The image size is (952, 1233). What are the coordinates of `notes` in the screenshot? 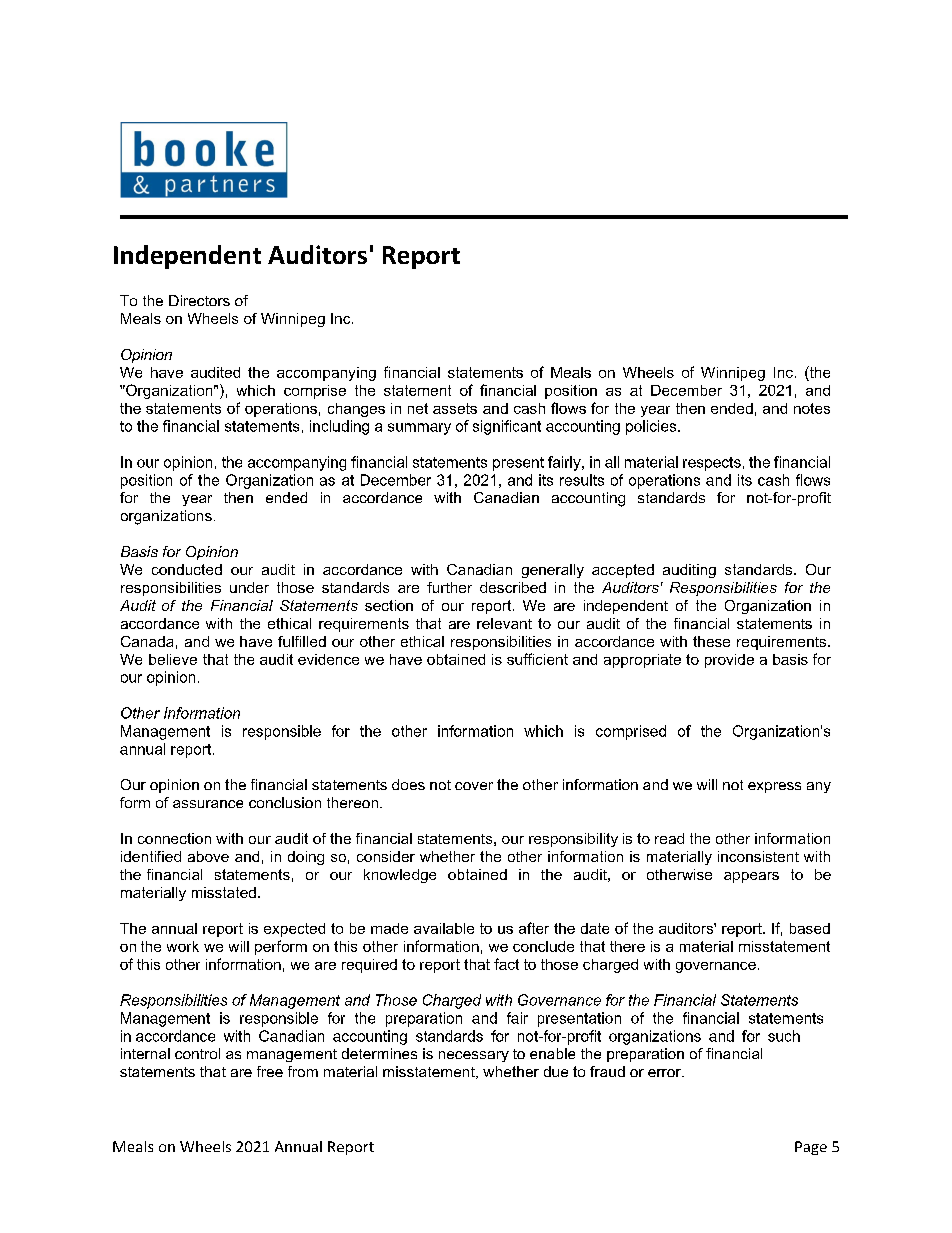 It's located at (812, 408).
